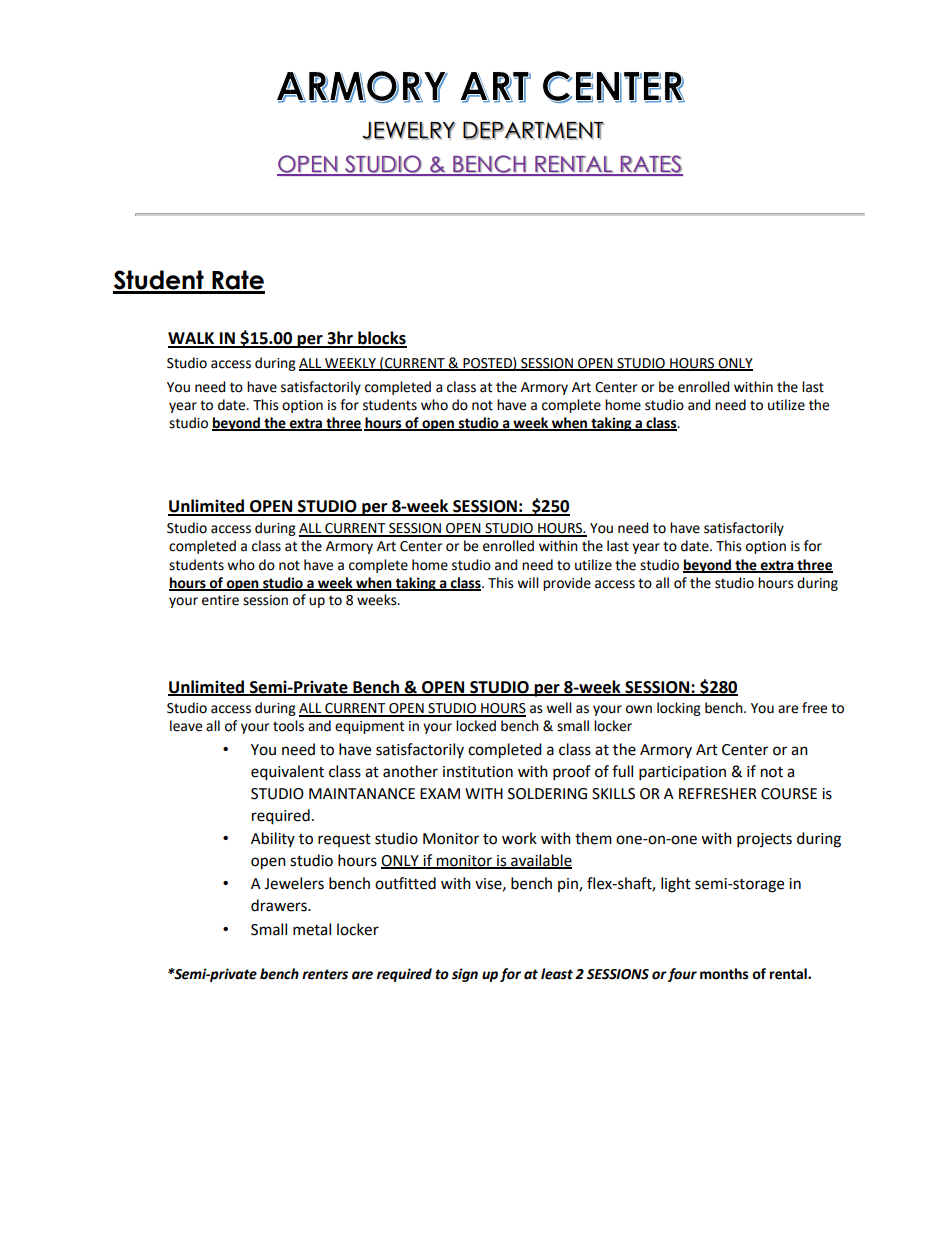 Image resolution: width=952 pixels, height=1233 pixels. Describe the element at coordinates (465, 975) in the screenshot. I see `sign` at that location.
